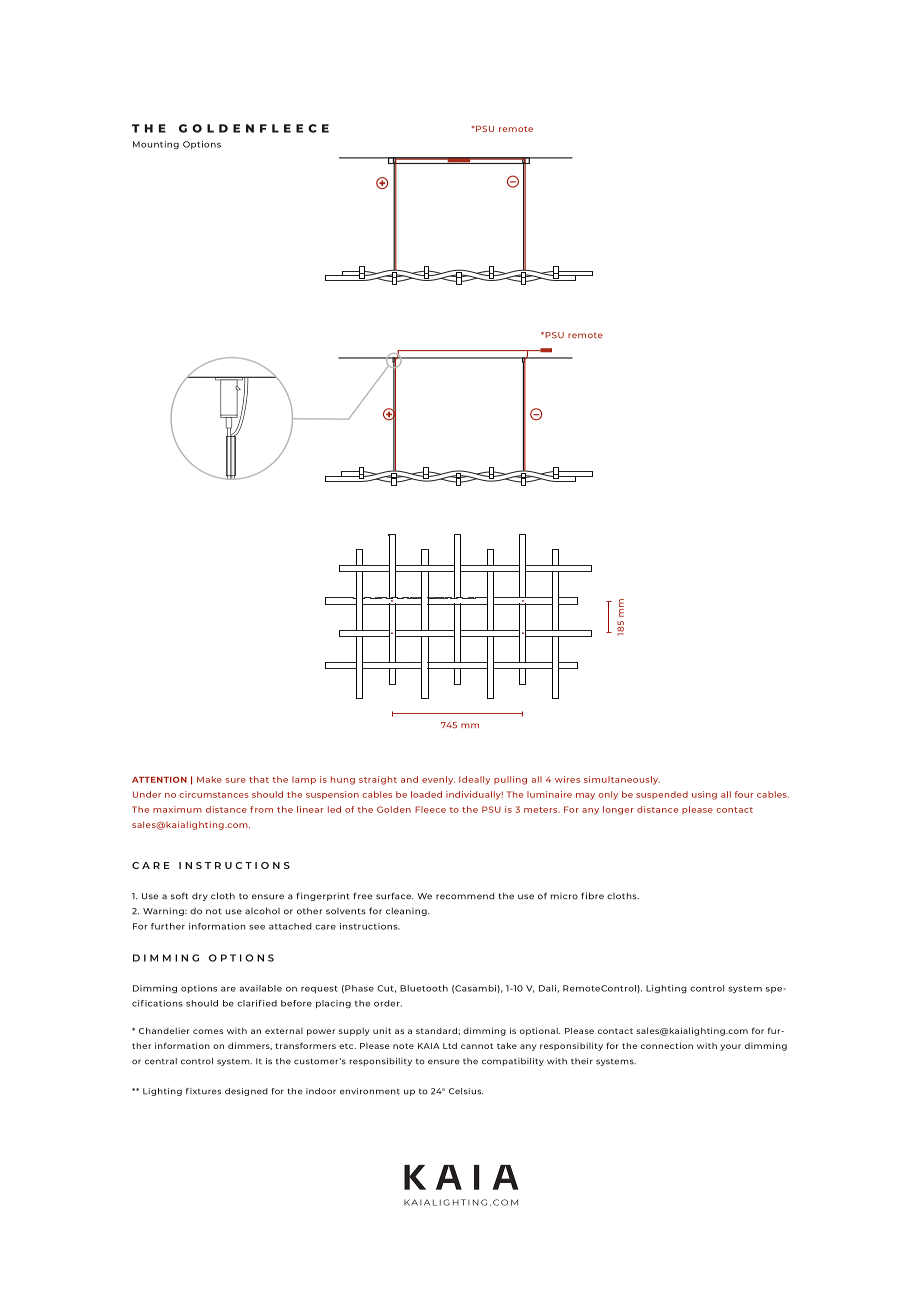 The image size is (924, 1308). I want to click on Make, so click(209, 779).
